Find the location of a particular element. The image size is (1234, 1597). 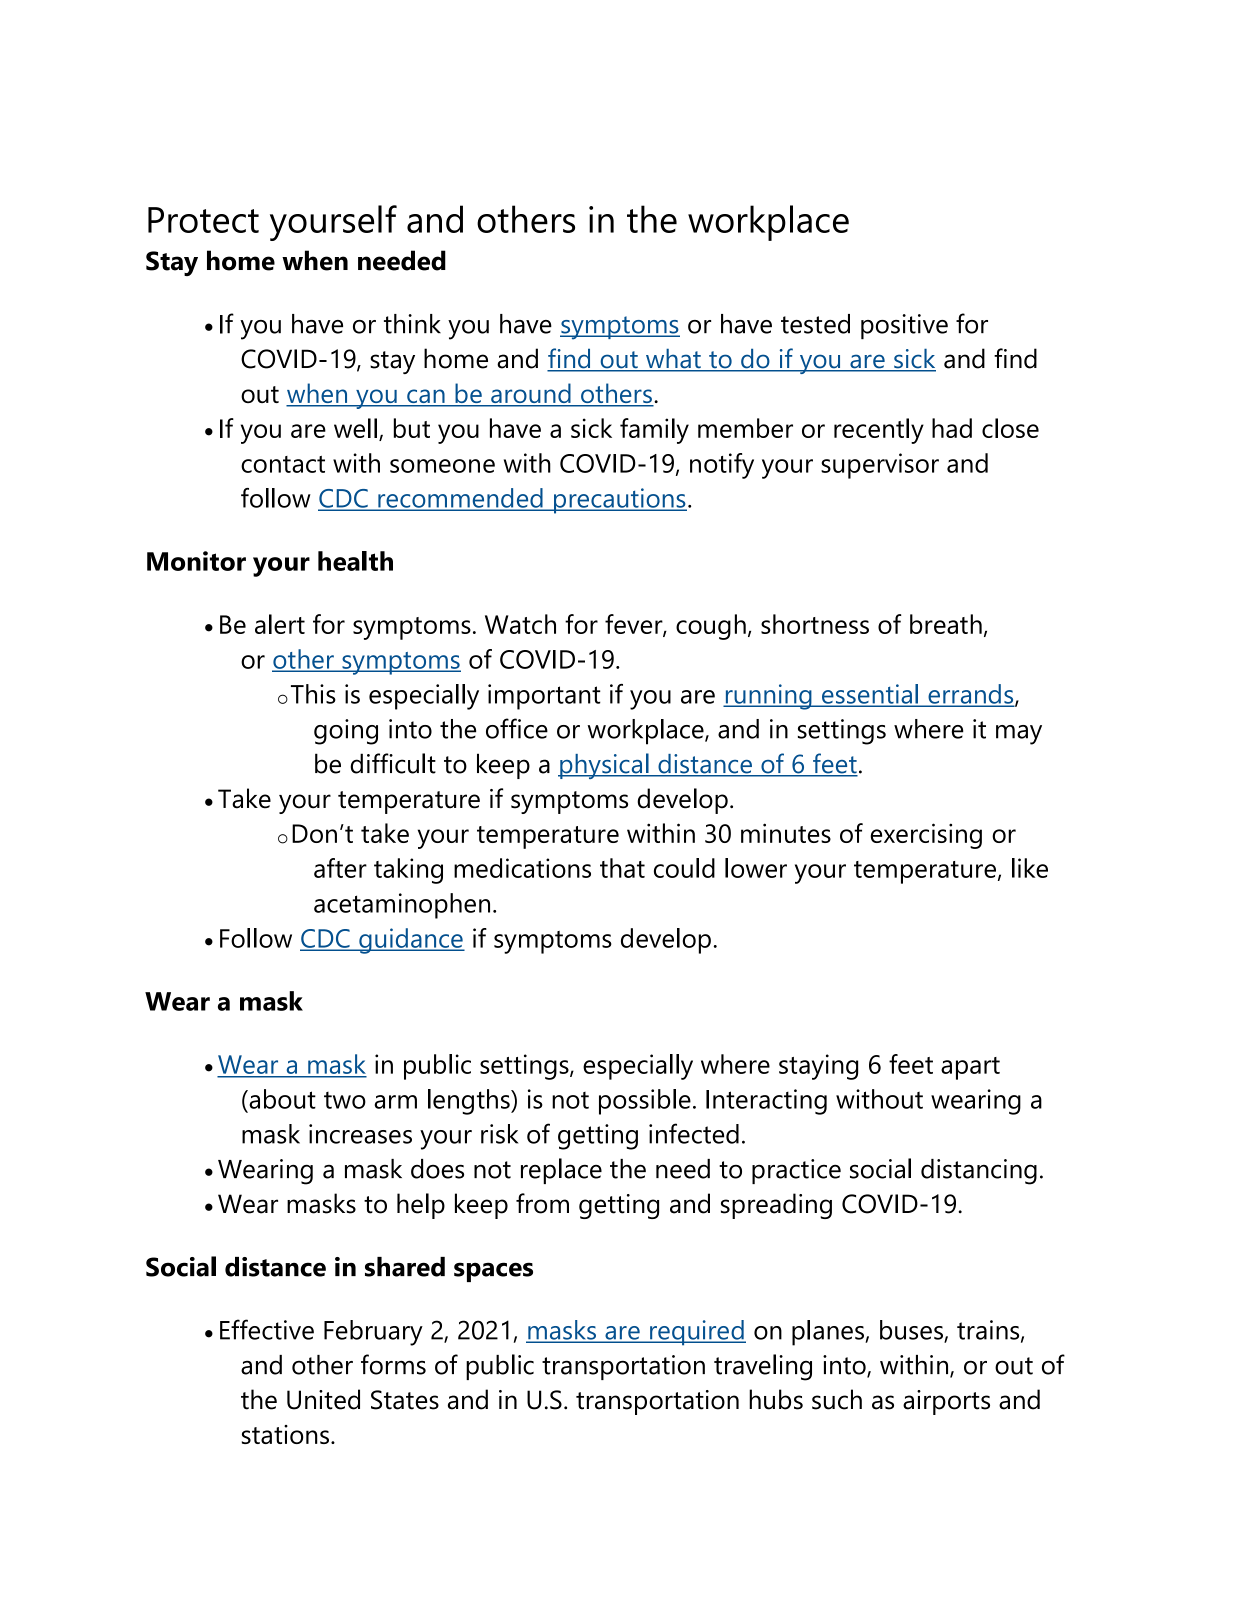

United is located at coordinates (323, 1399).
